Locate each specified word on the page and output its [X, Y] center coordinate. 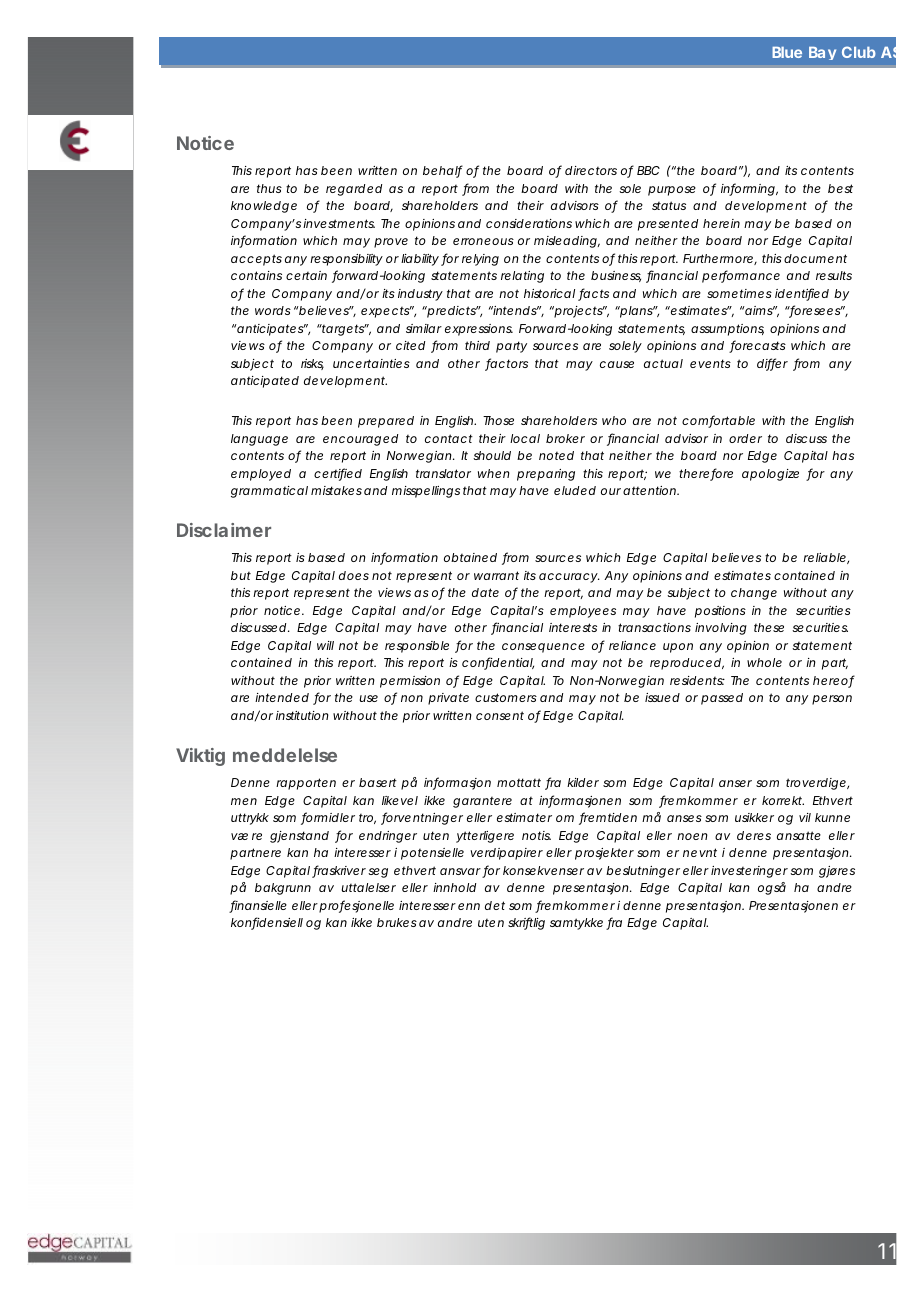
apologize [770, 475]
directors [591, 170]
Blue [787, 52]
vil [805, 817]
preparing [546, 475]
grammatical [269, 492]
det [495, 905]
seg [378, 873]
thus [269, 188]
